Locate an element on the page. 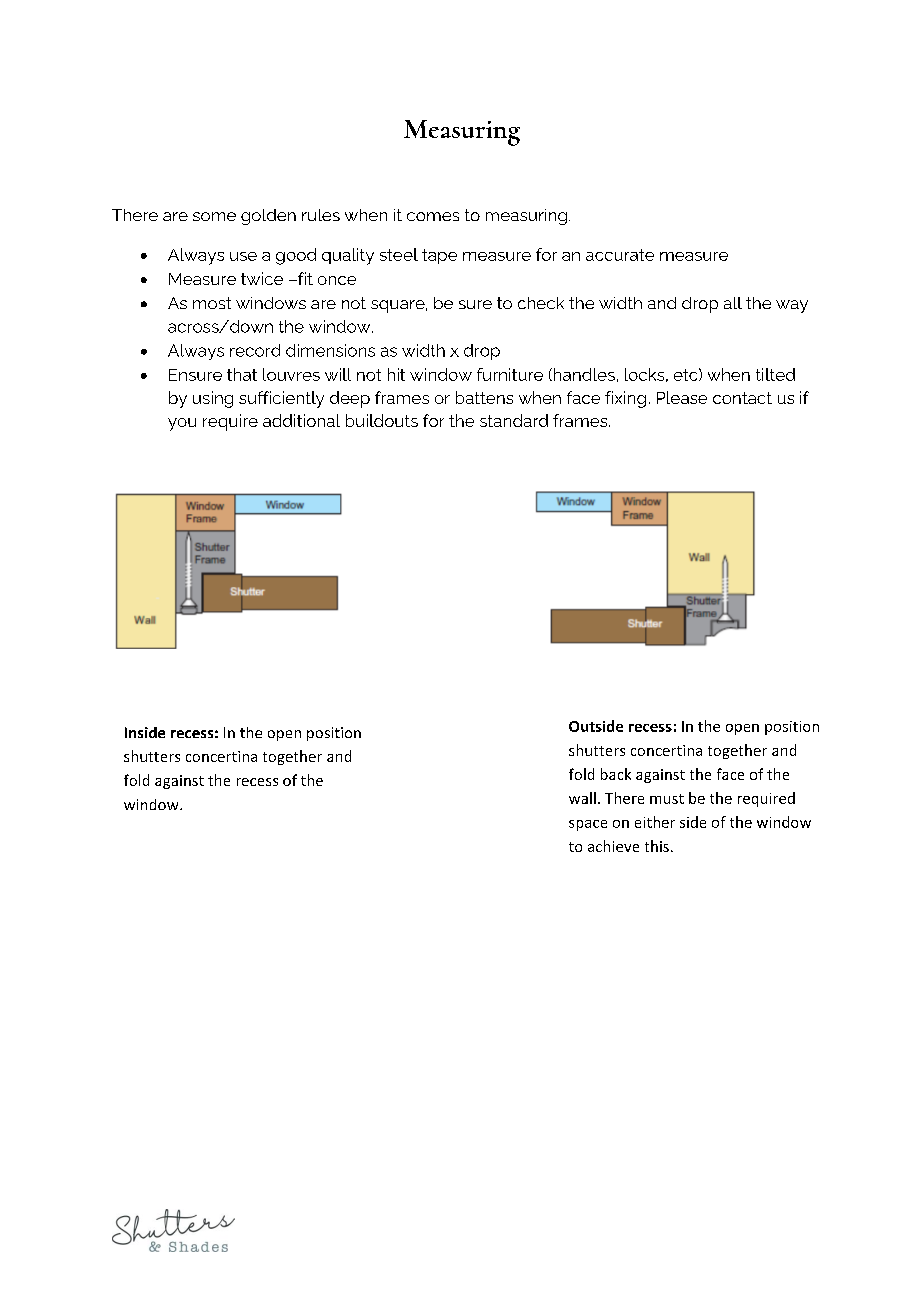  space is located at coordinates (588, 825).
